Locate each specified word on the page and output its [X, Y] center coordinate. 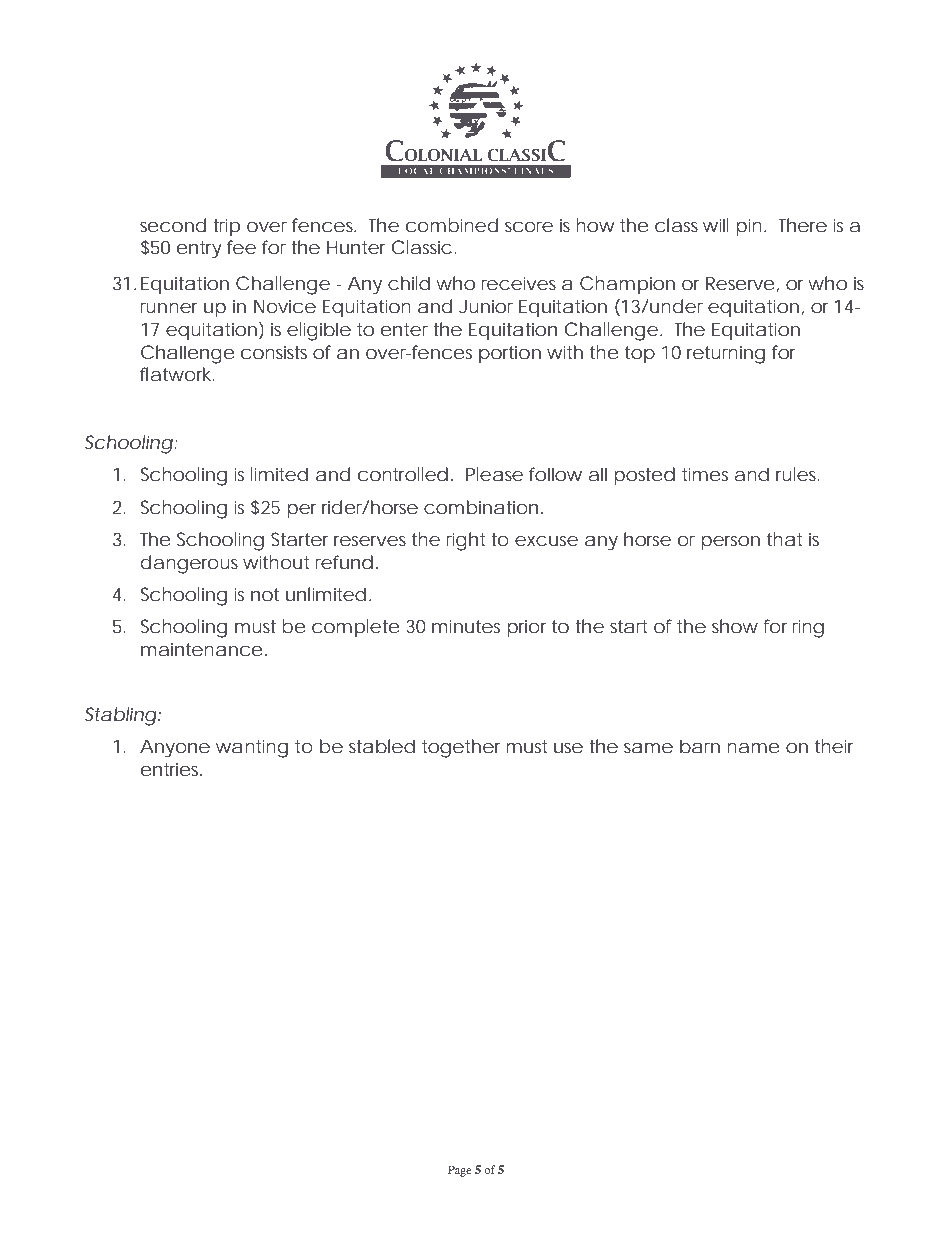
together [461, 748]
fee [241, 247]
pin [749, 227]
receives [519, 283]
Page [460, 1171]
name [753, 748]
